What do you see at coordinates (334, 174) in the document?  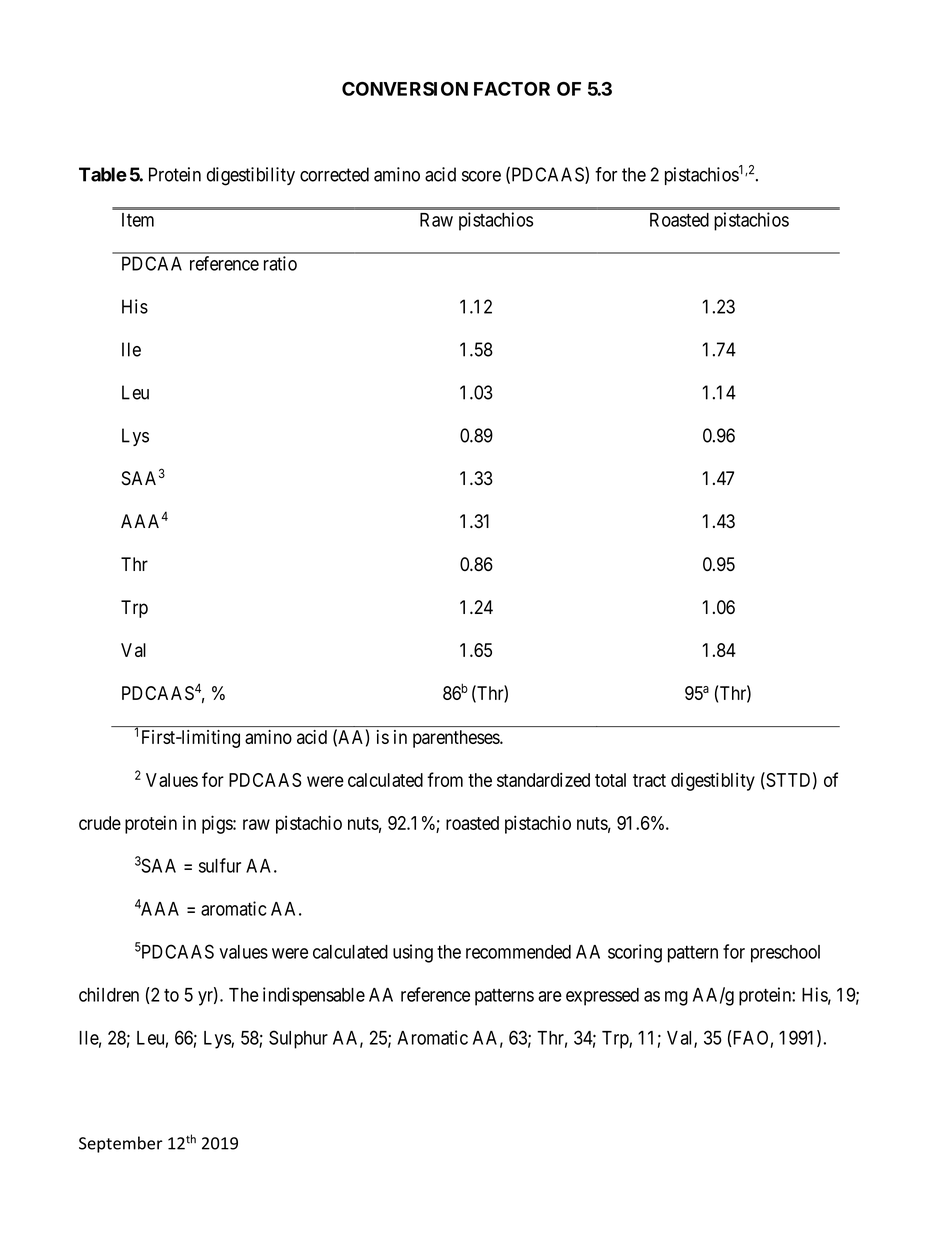 I see `corrected` at bounding box center [334, 174].
